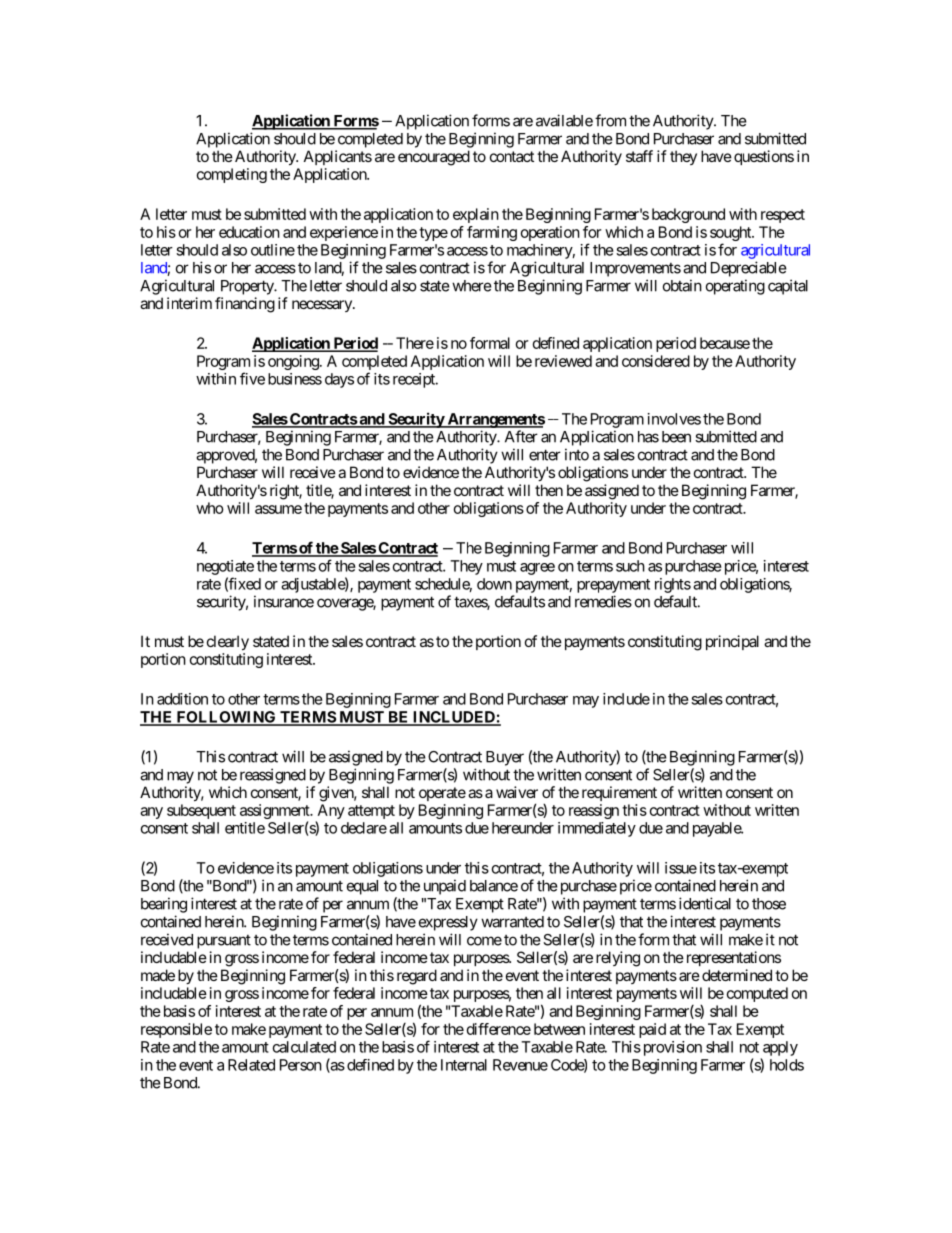 This screenshot has height=1233, width=952. Describe the element at coordinates (705, 903) in the screenshot. I see `identical` at that location.
